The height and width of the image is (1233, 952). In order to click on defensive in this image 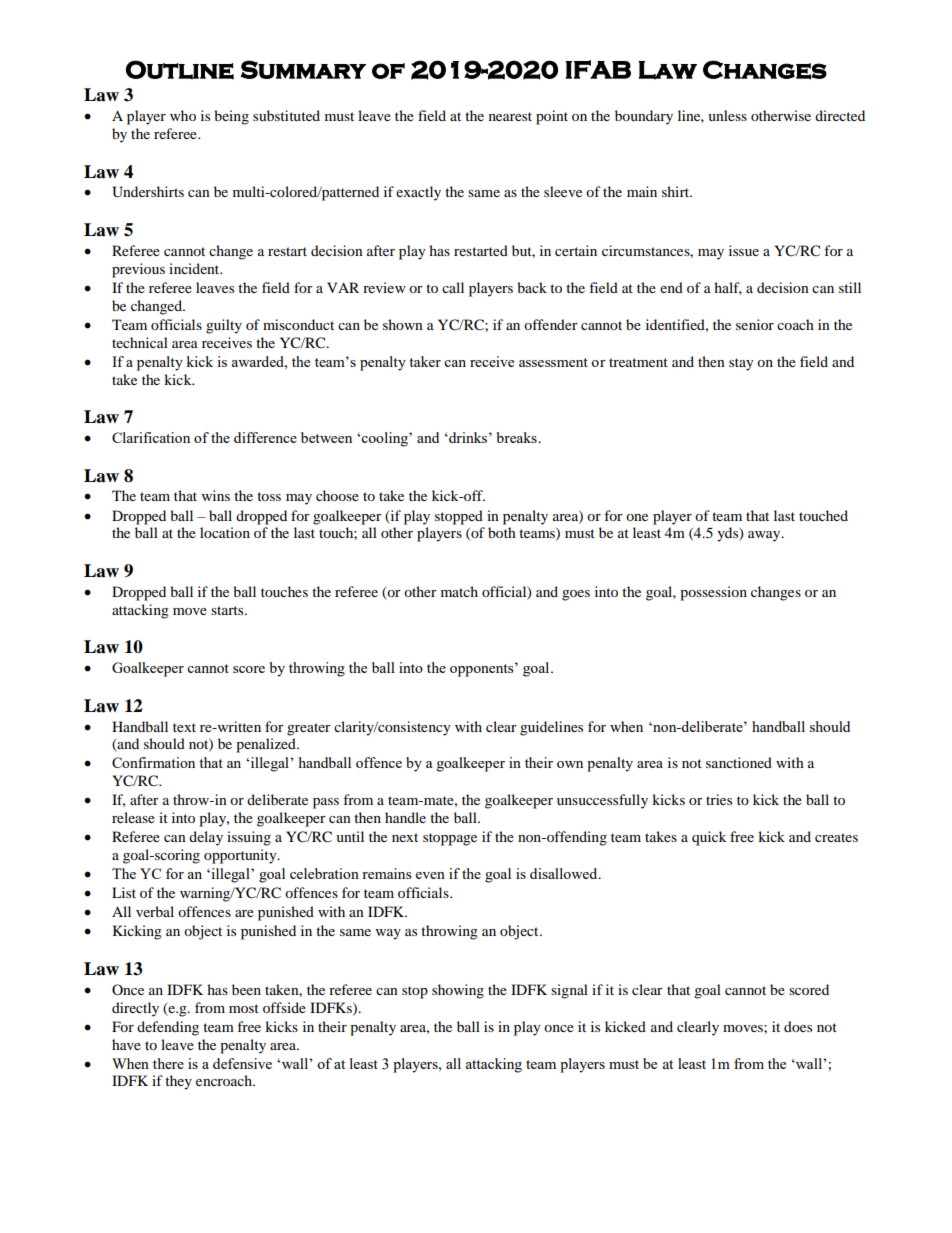, I will do `click(242, 1063)`.
